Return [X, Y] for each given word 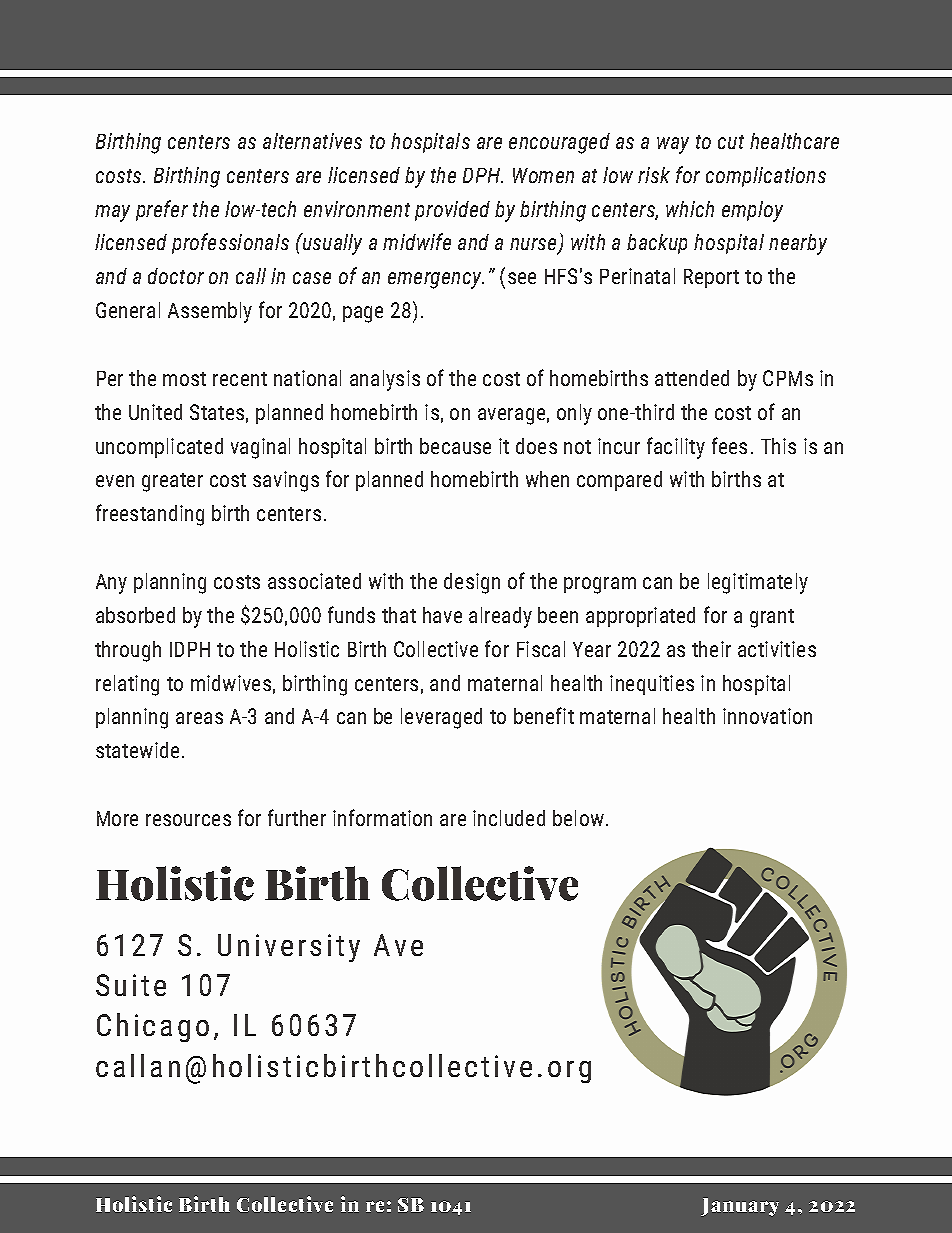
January [740, 1207]
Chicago [153, 1027]
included [509, 818]
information [382, 817]
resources [188, 820]
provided [452, 211]
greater [172, 482]
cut [731, 142]
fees [729, 445]
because [455, 446]
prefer [162, 210]
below [578, 818]
